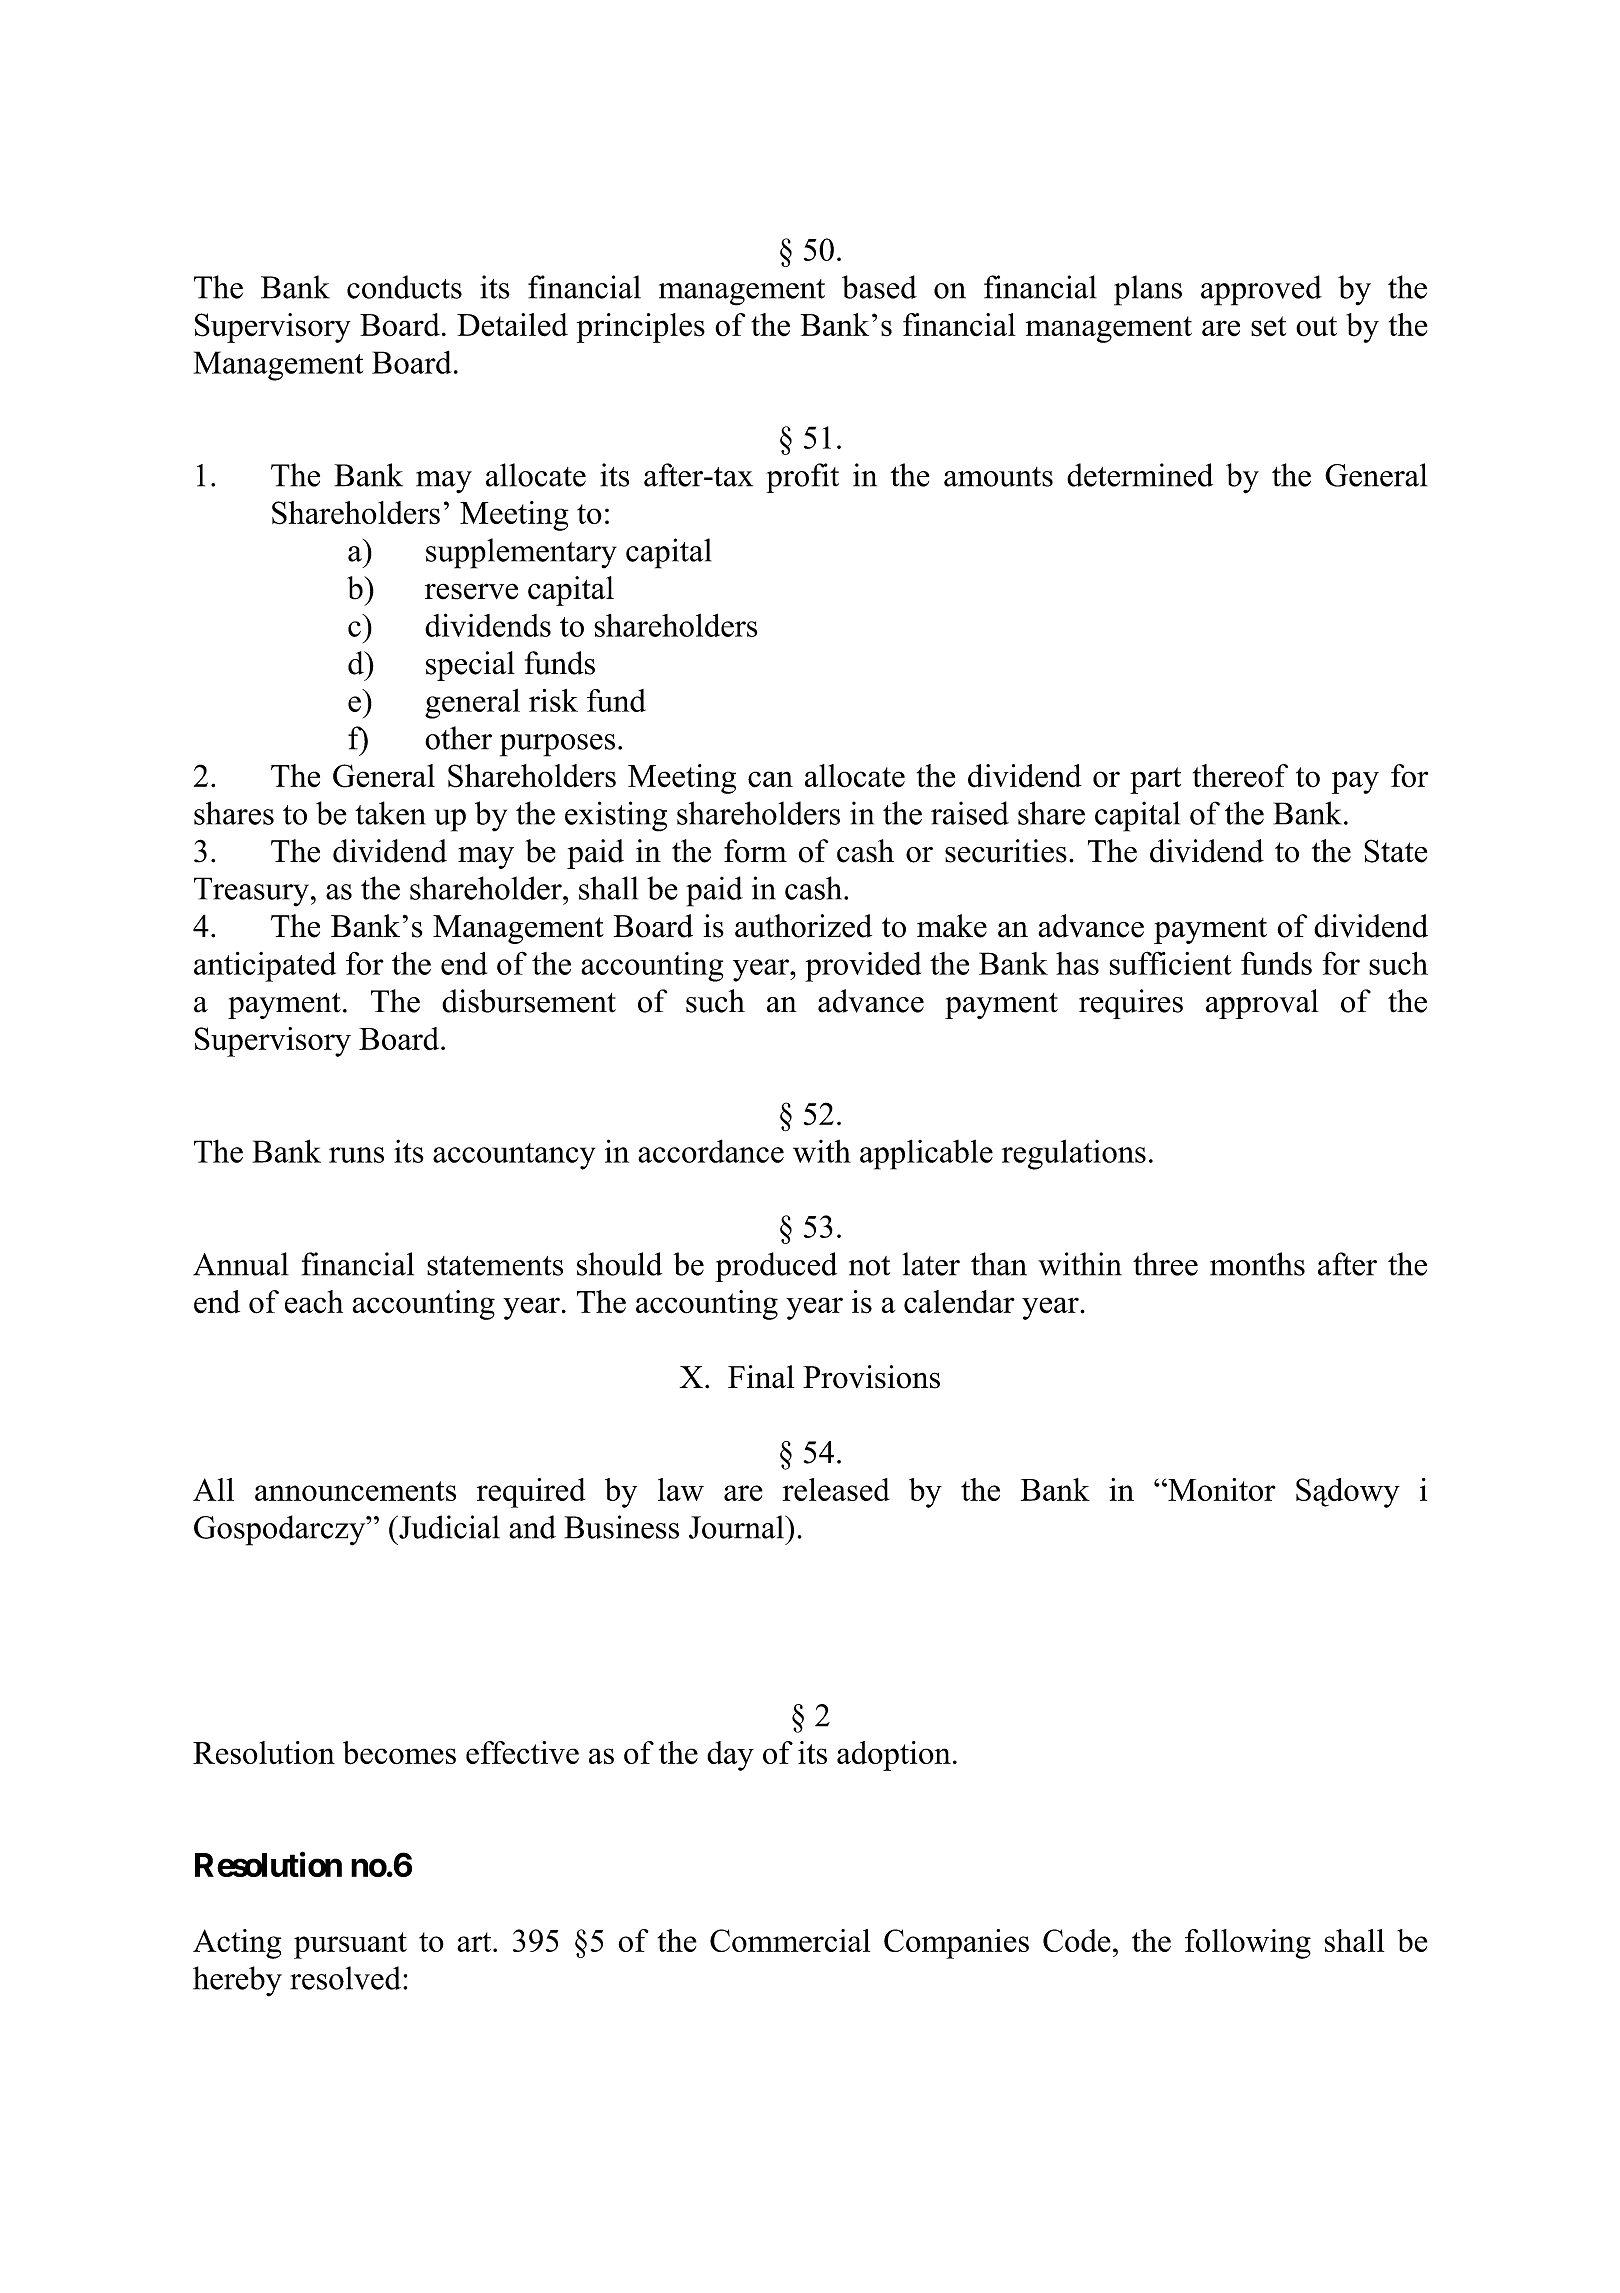  I want to click on conducts, so click(404, 287).
